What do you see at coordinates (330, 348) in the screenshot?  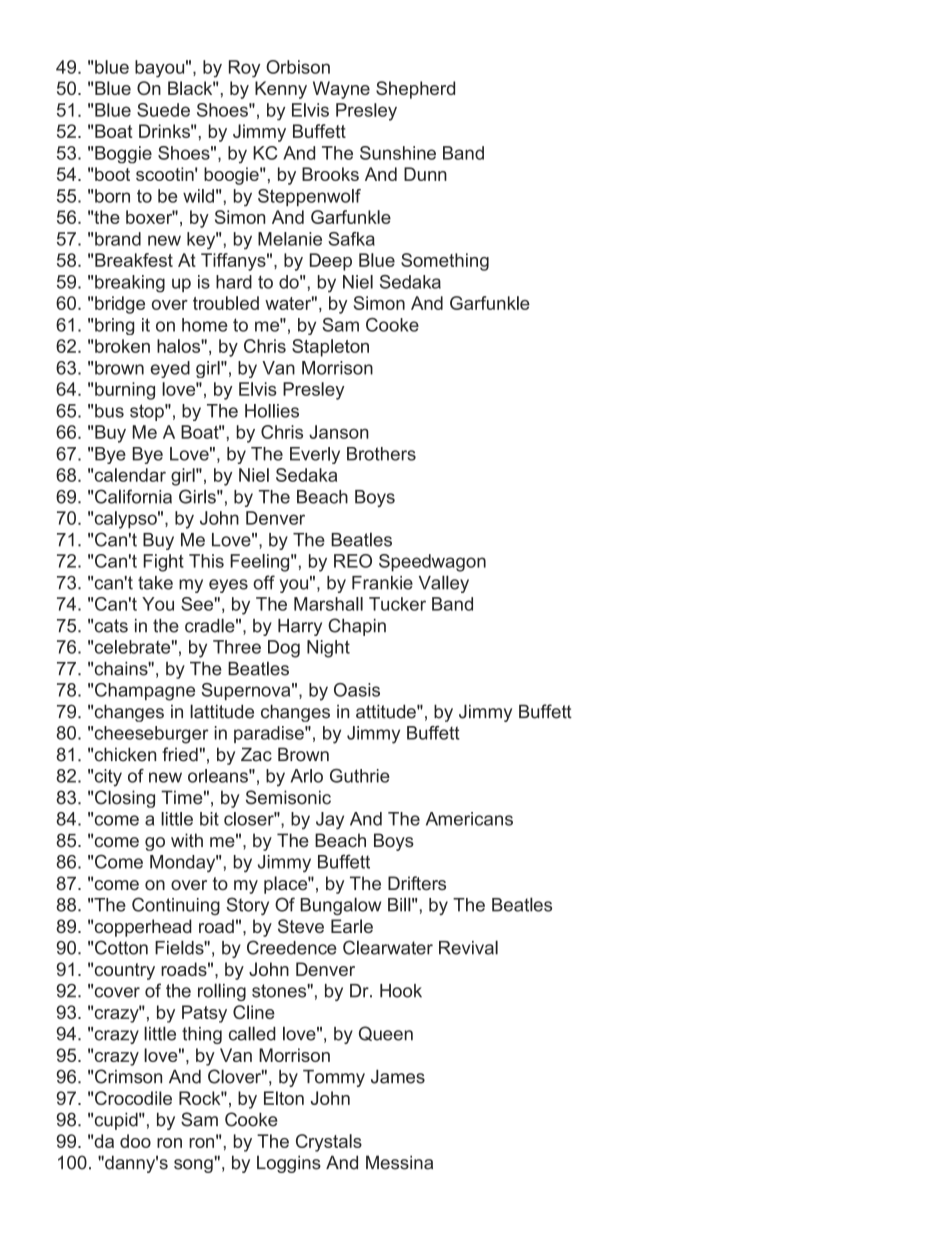 I see `Stapleton` at bounding box center [330, 348].
